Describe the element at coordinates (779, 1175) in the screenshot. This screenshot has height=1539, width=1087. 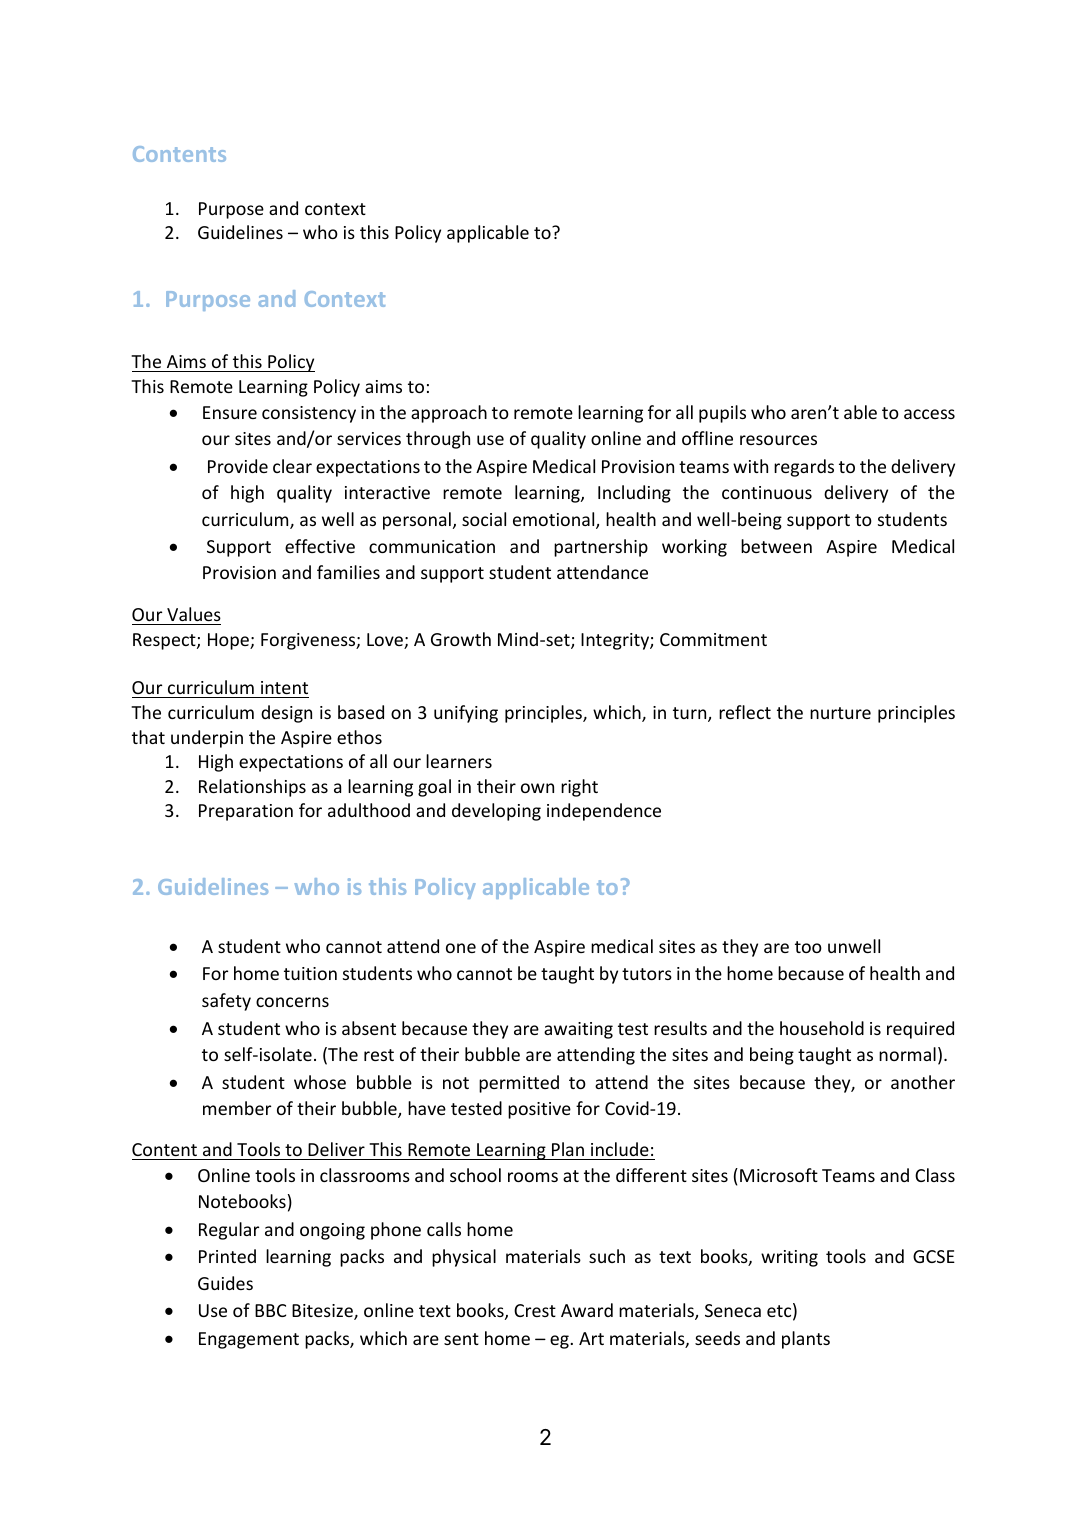
I see `Microsoft` at that location.
